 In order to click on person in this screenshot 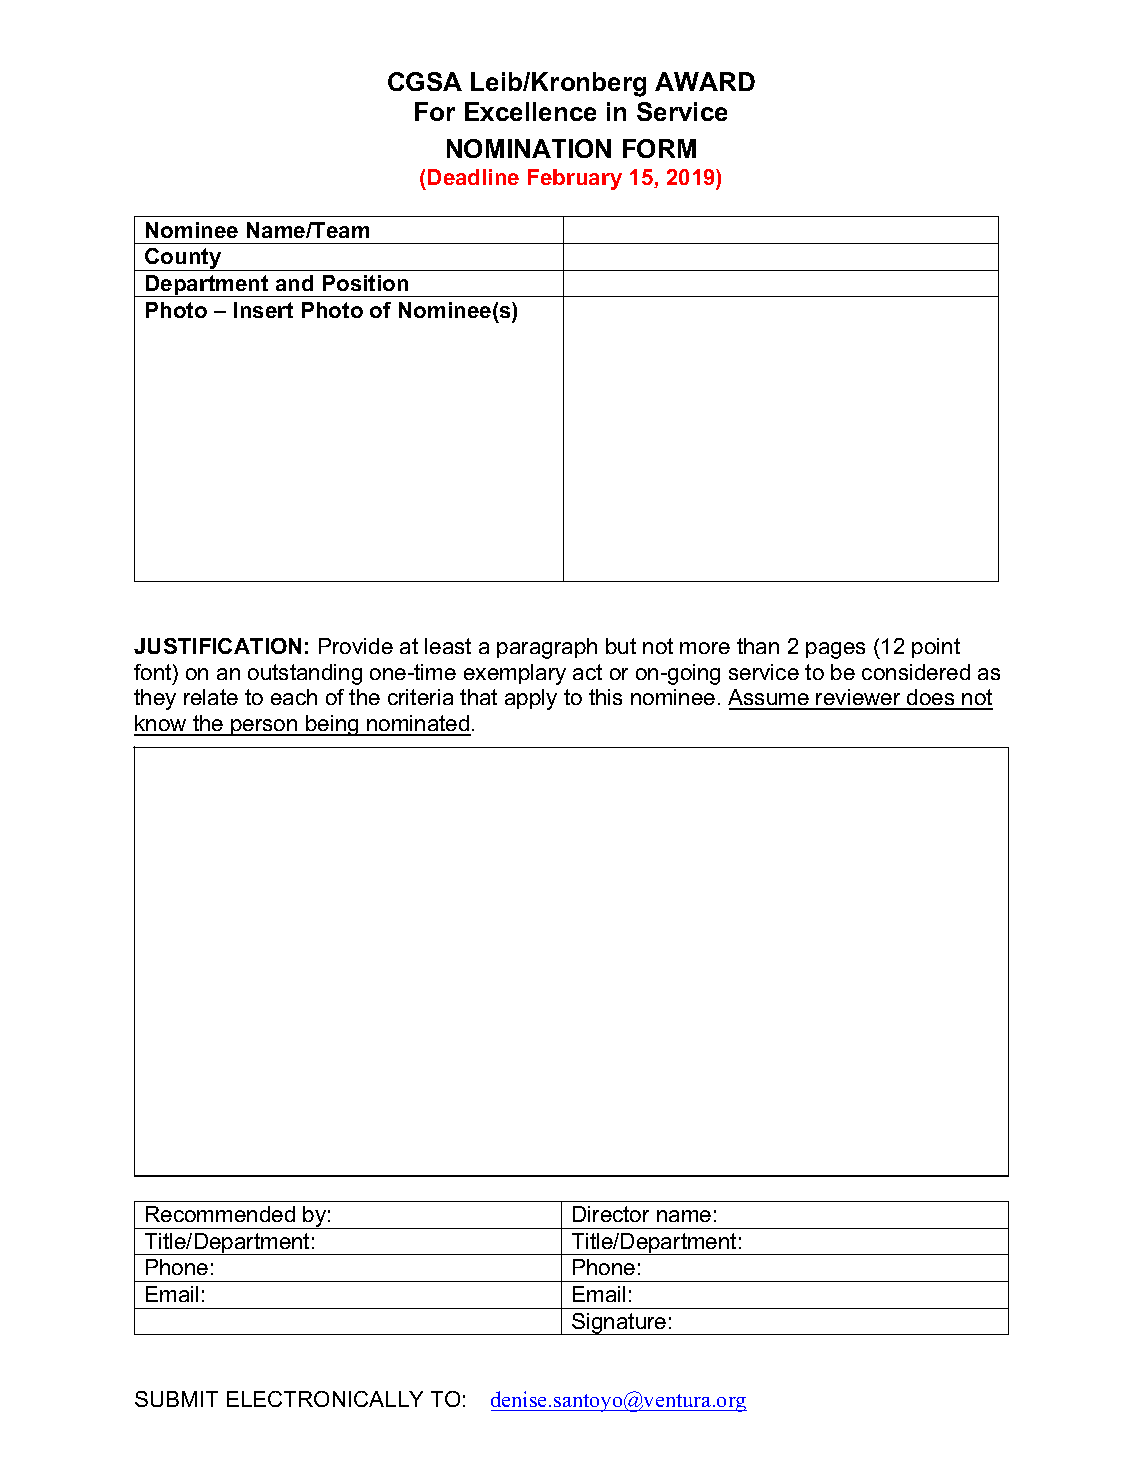, I will do `click(264, 727)`.
